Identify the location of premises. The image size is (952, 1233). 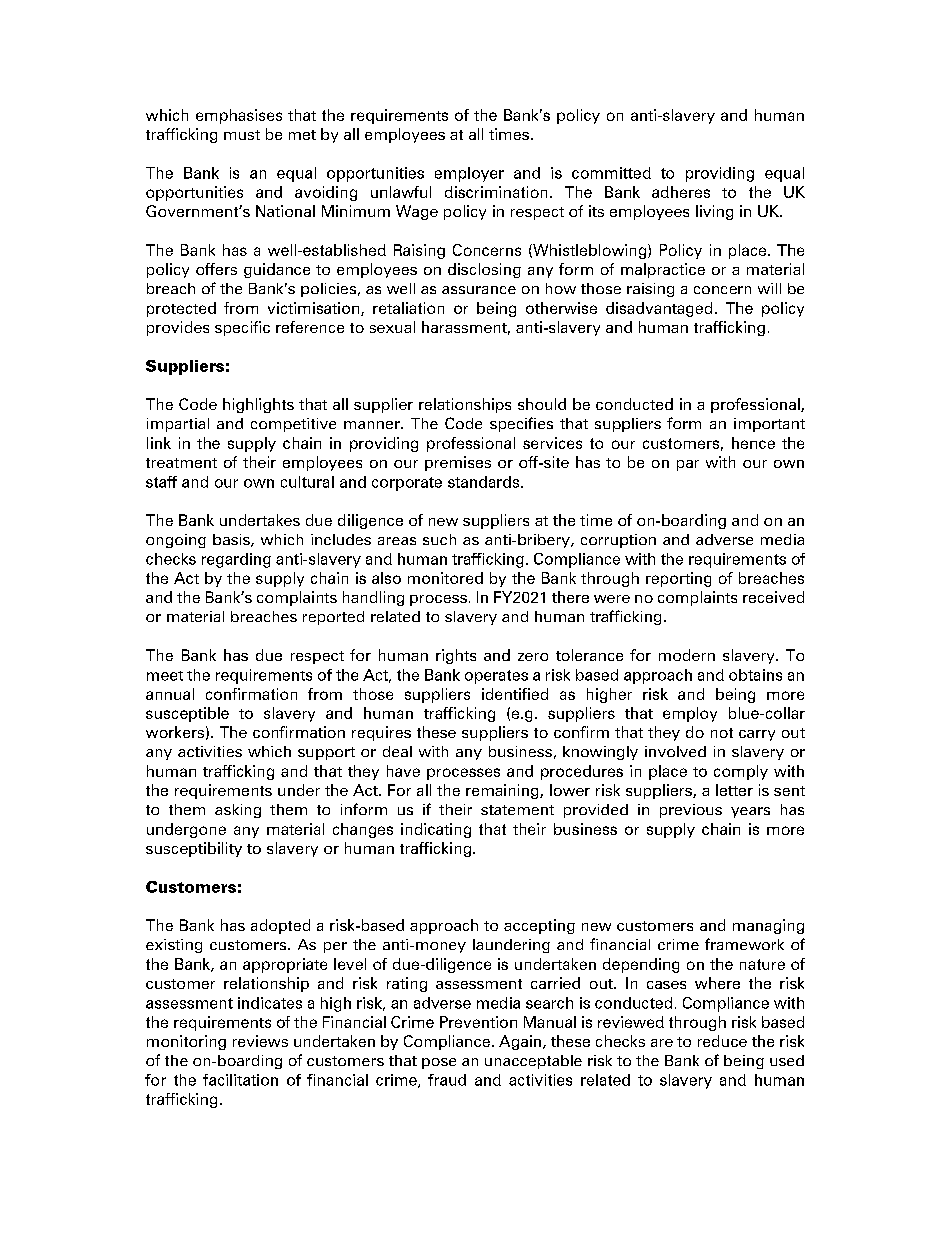
(458, 463).
